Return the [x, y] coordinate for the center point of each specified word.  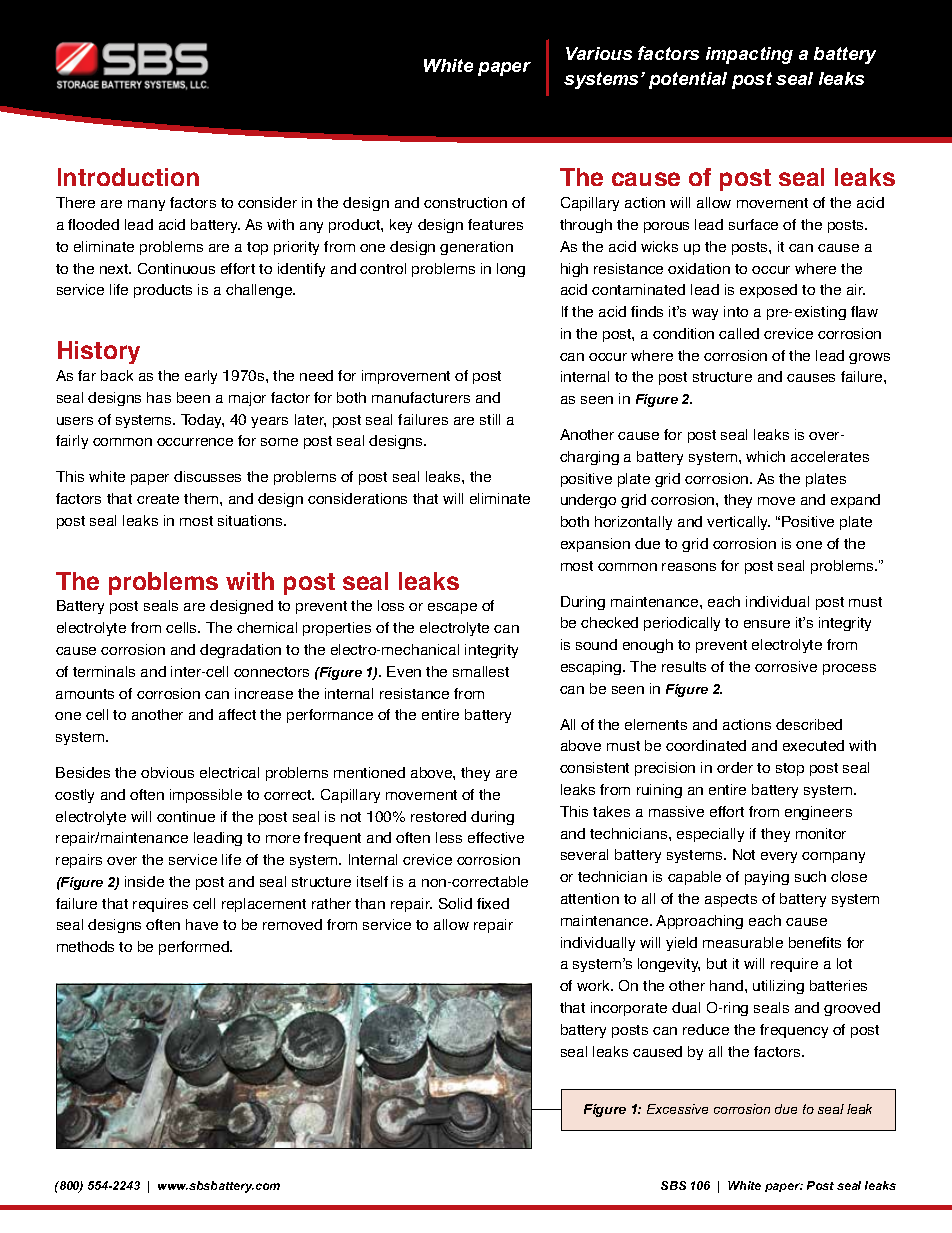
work [595, 985]
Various [599, 53]
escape [452, 608]
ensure [767, 624]
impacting [749, 55]
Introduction [128, 177]
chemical [267, 627]
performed [195, 948]
